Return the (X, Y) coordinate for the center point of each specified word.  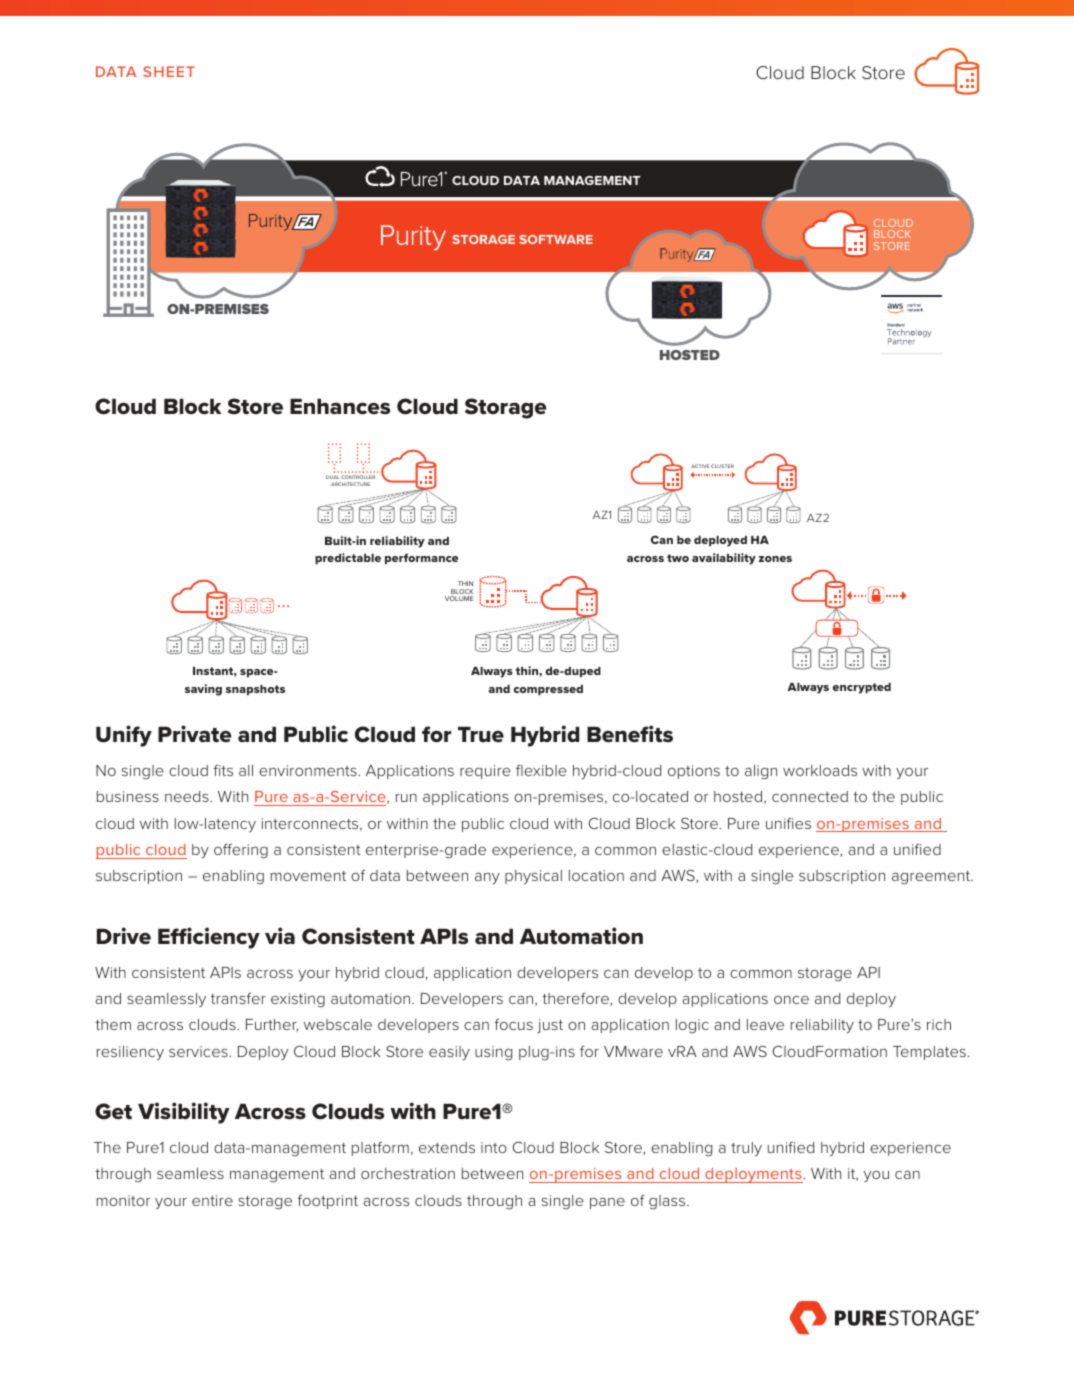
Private (195, 734)
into (494, 1147)
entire (212, 1200)
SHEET (169, 71)
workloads (820, 770)
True (481, 734)
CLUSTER (722, 466)
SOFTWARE (556, 239)
